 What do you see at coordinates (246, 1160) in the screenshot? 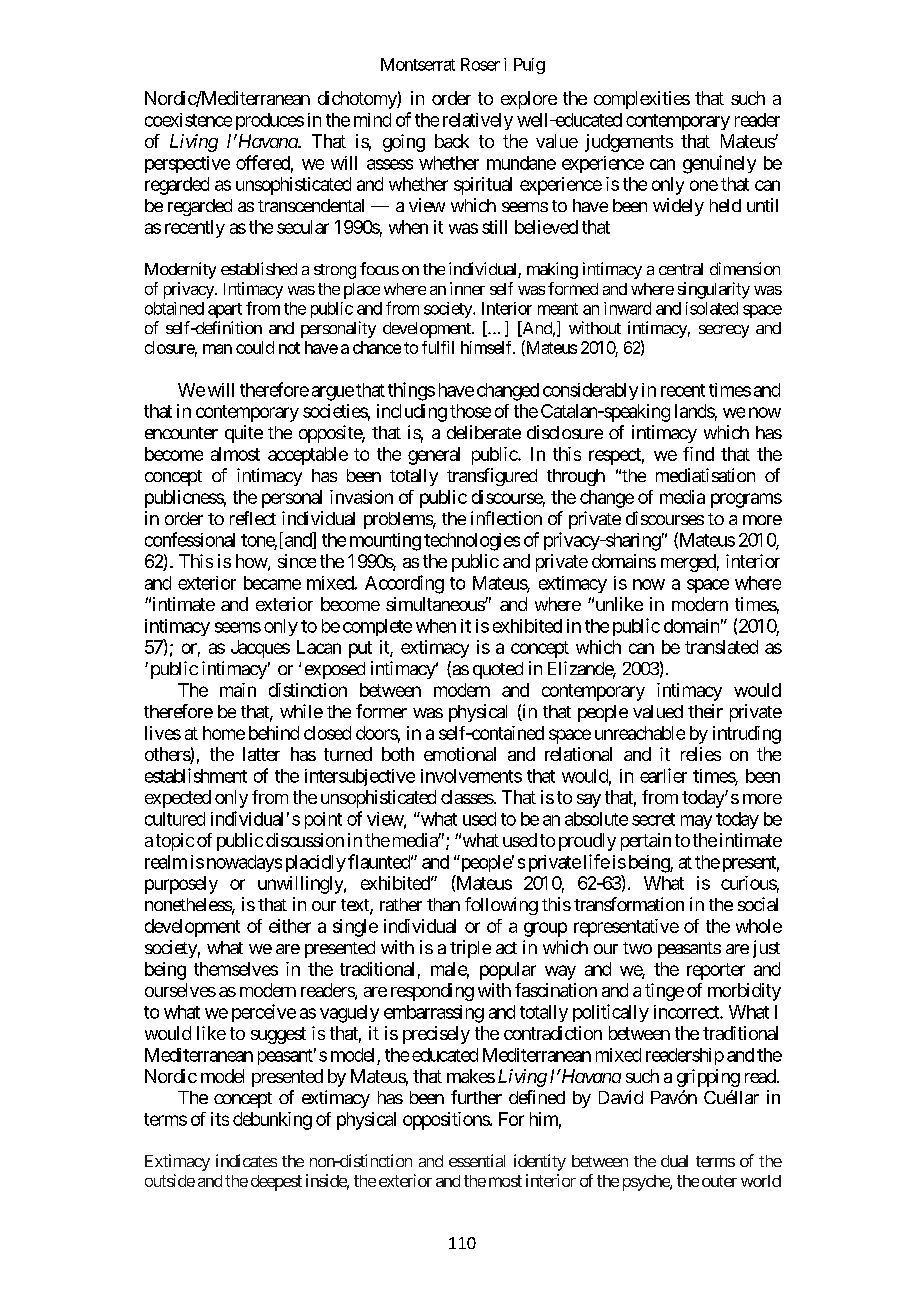
I see `indicates` at bounding box center [246, 1160].
